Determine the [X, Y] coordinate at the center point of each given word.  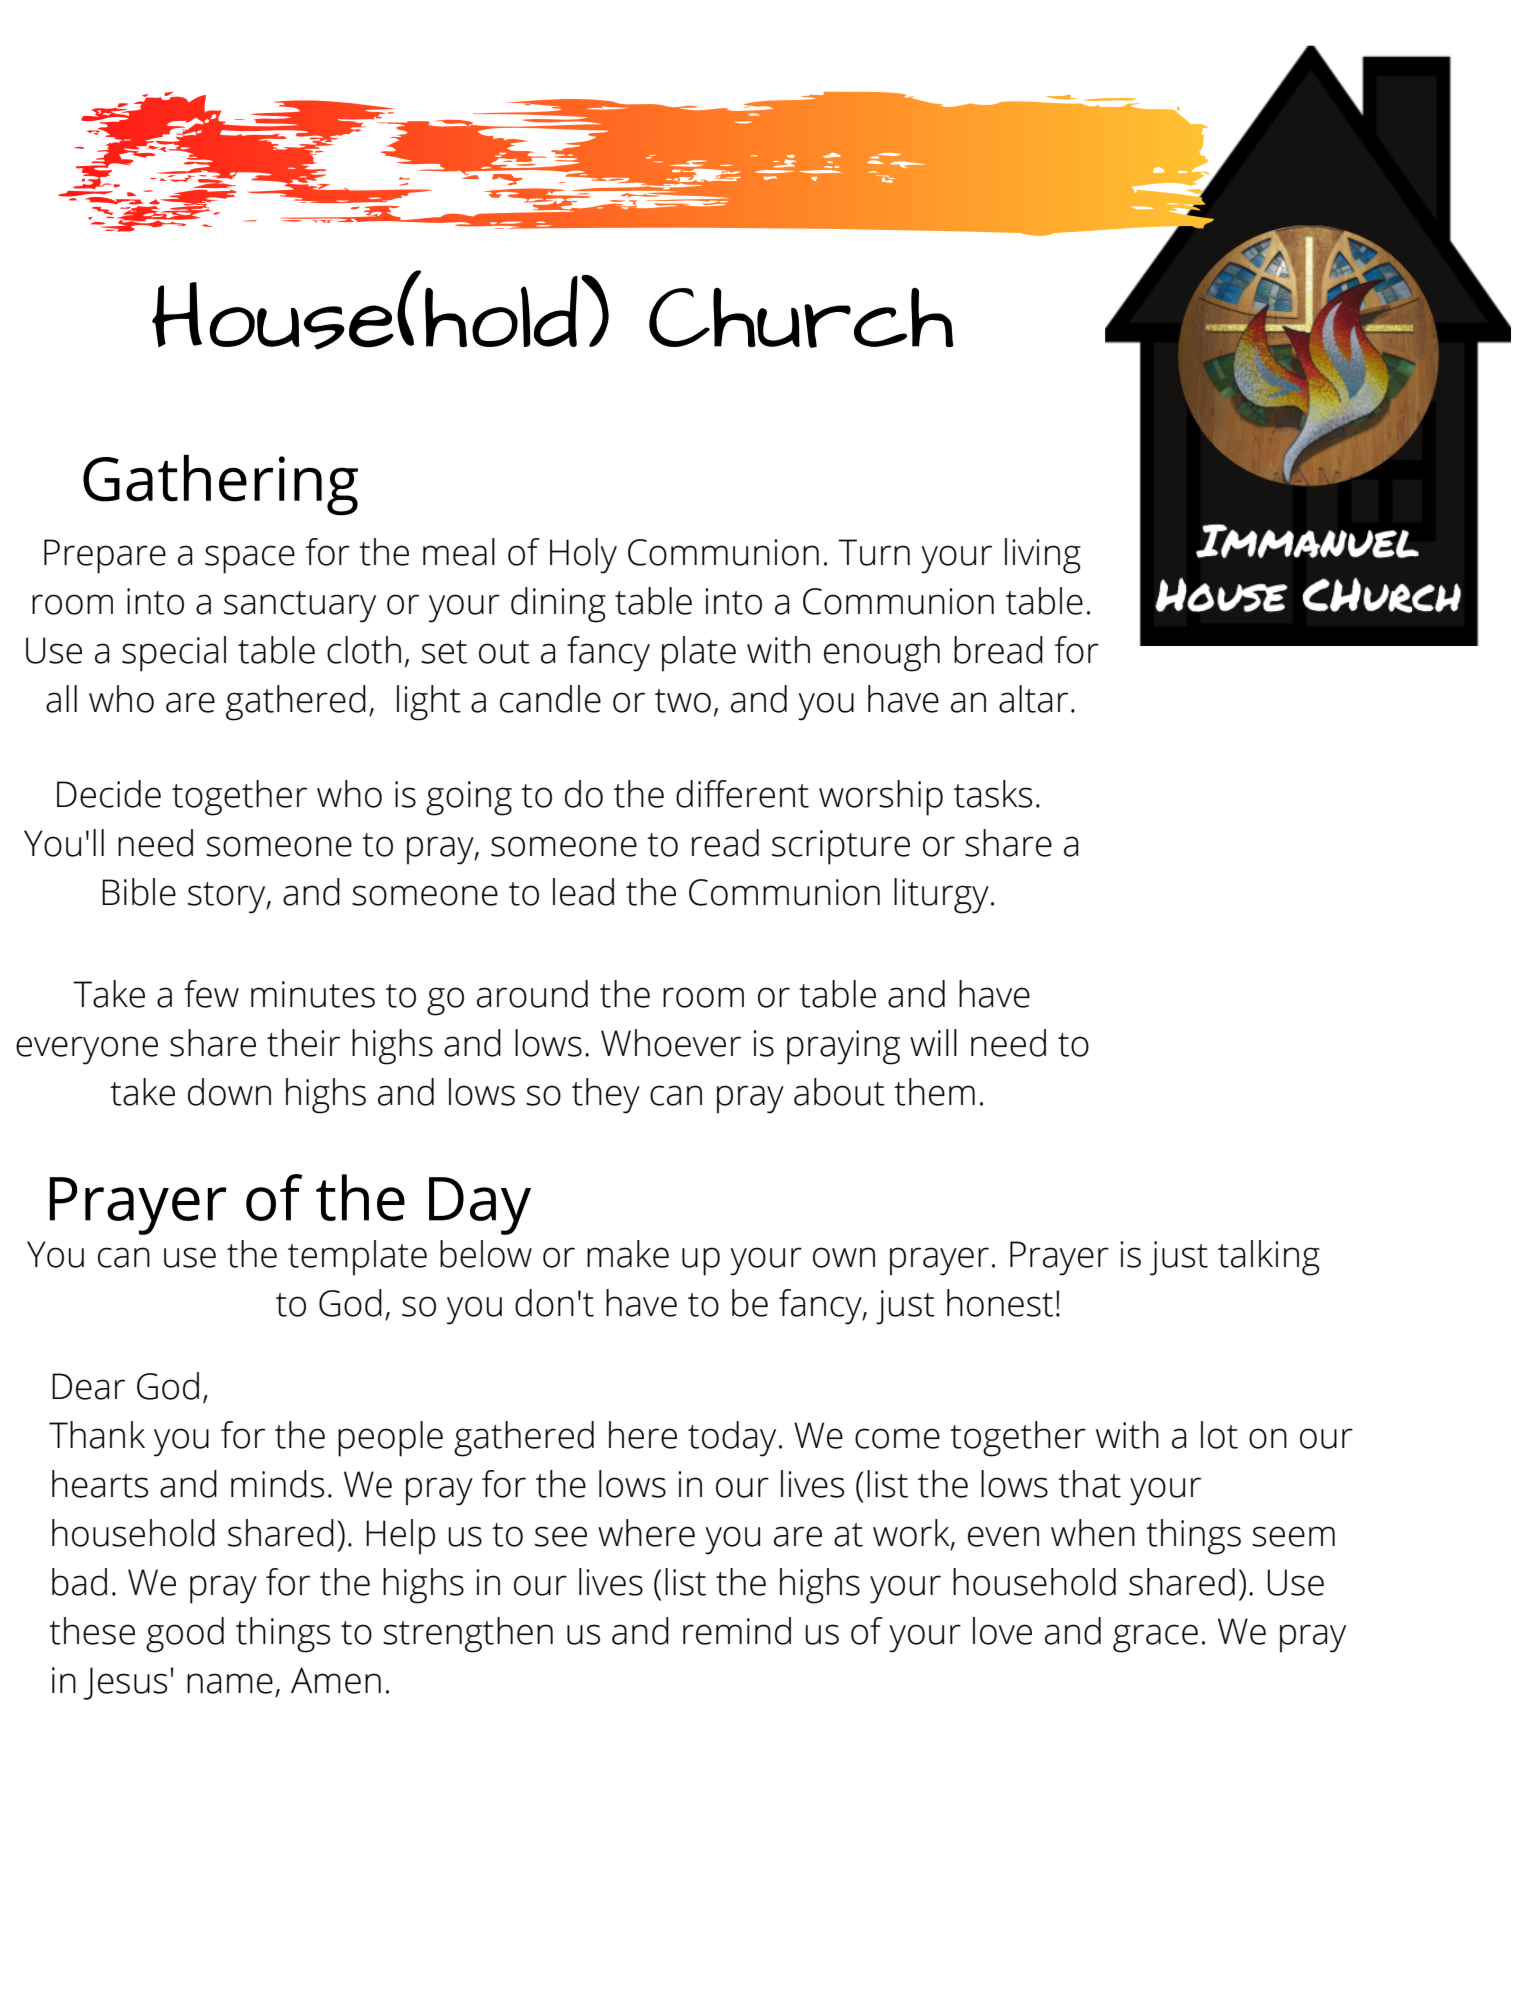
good [185, 1635]
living [1043, 556]
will [933, 1042]
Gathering [220, 485]
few [211, 994]
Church [801, 318]
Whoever [671, 1043]
